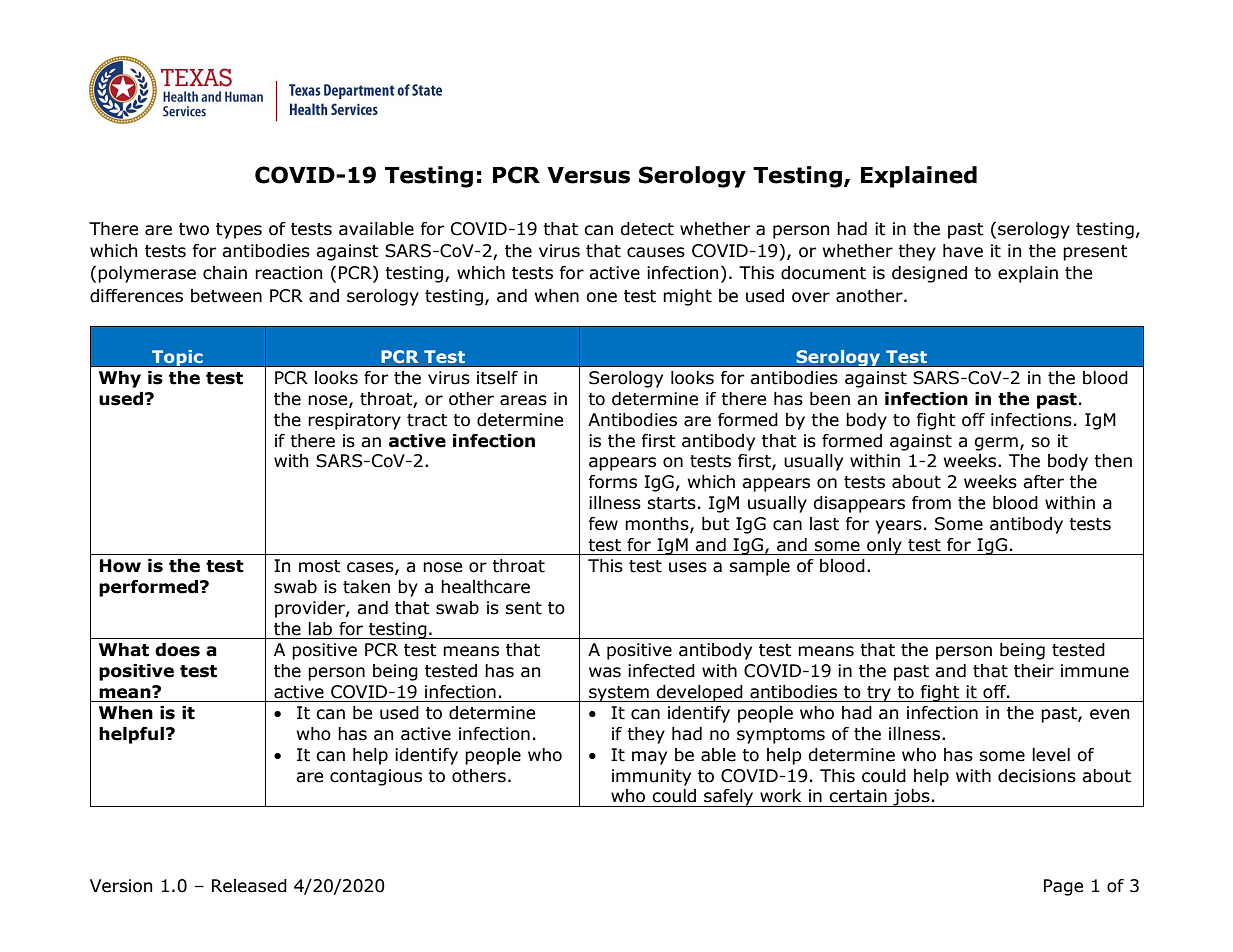  Describe the element at coordinates (177, 650) in the screenshot. I see `does` at that location.
